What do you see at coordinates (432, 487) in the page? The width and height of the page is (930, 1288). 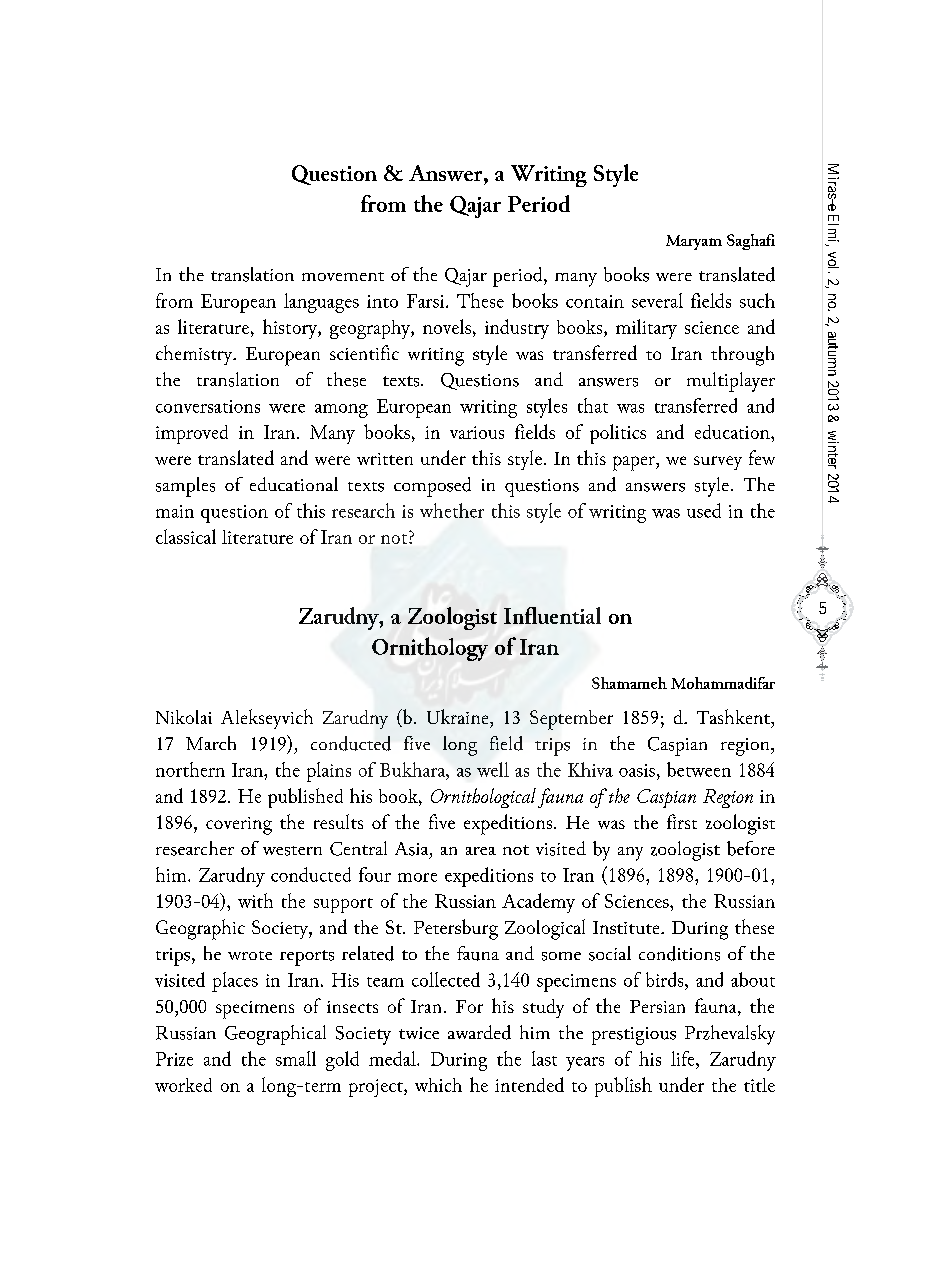 I see `composed` at bounding box center [432, 487].
